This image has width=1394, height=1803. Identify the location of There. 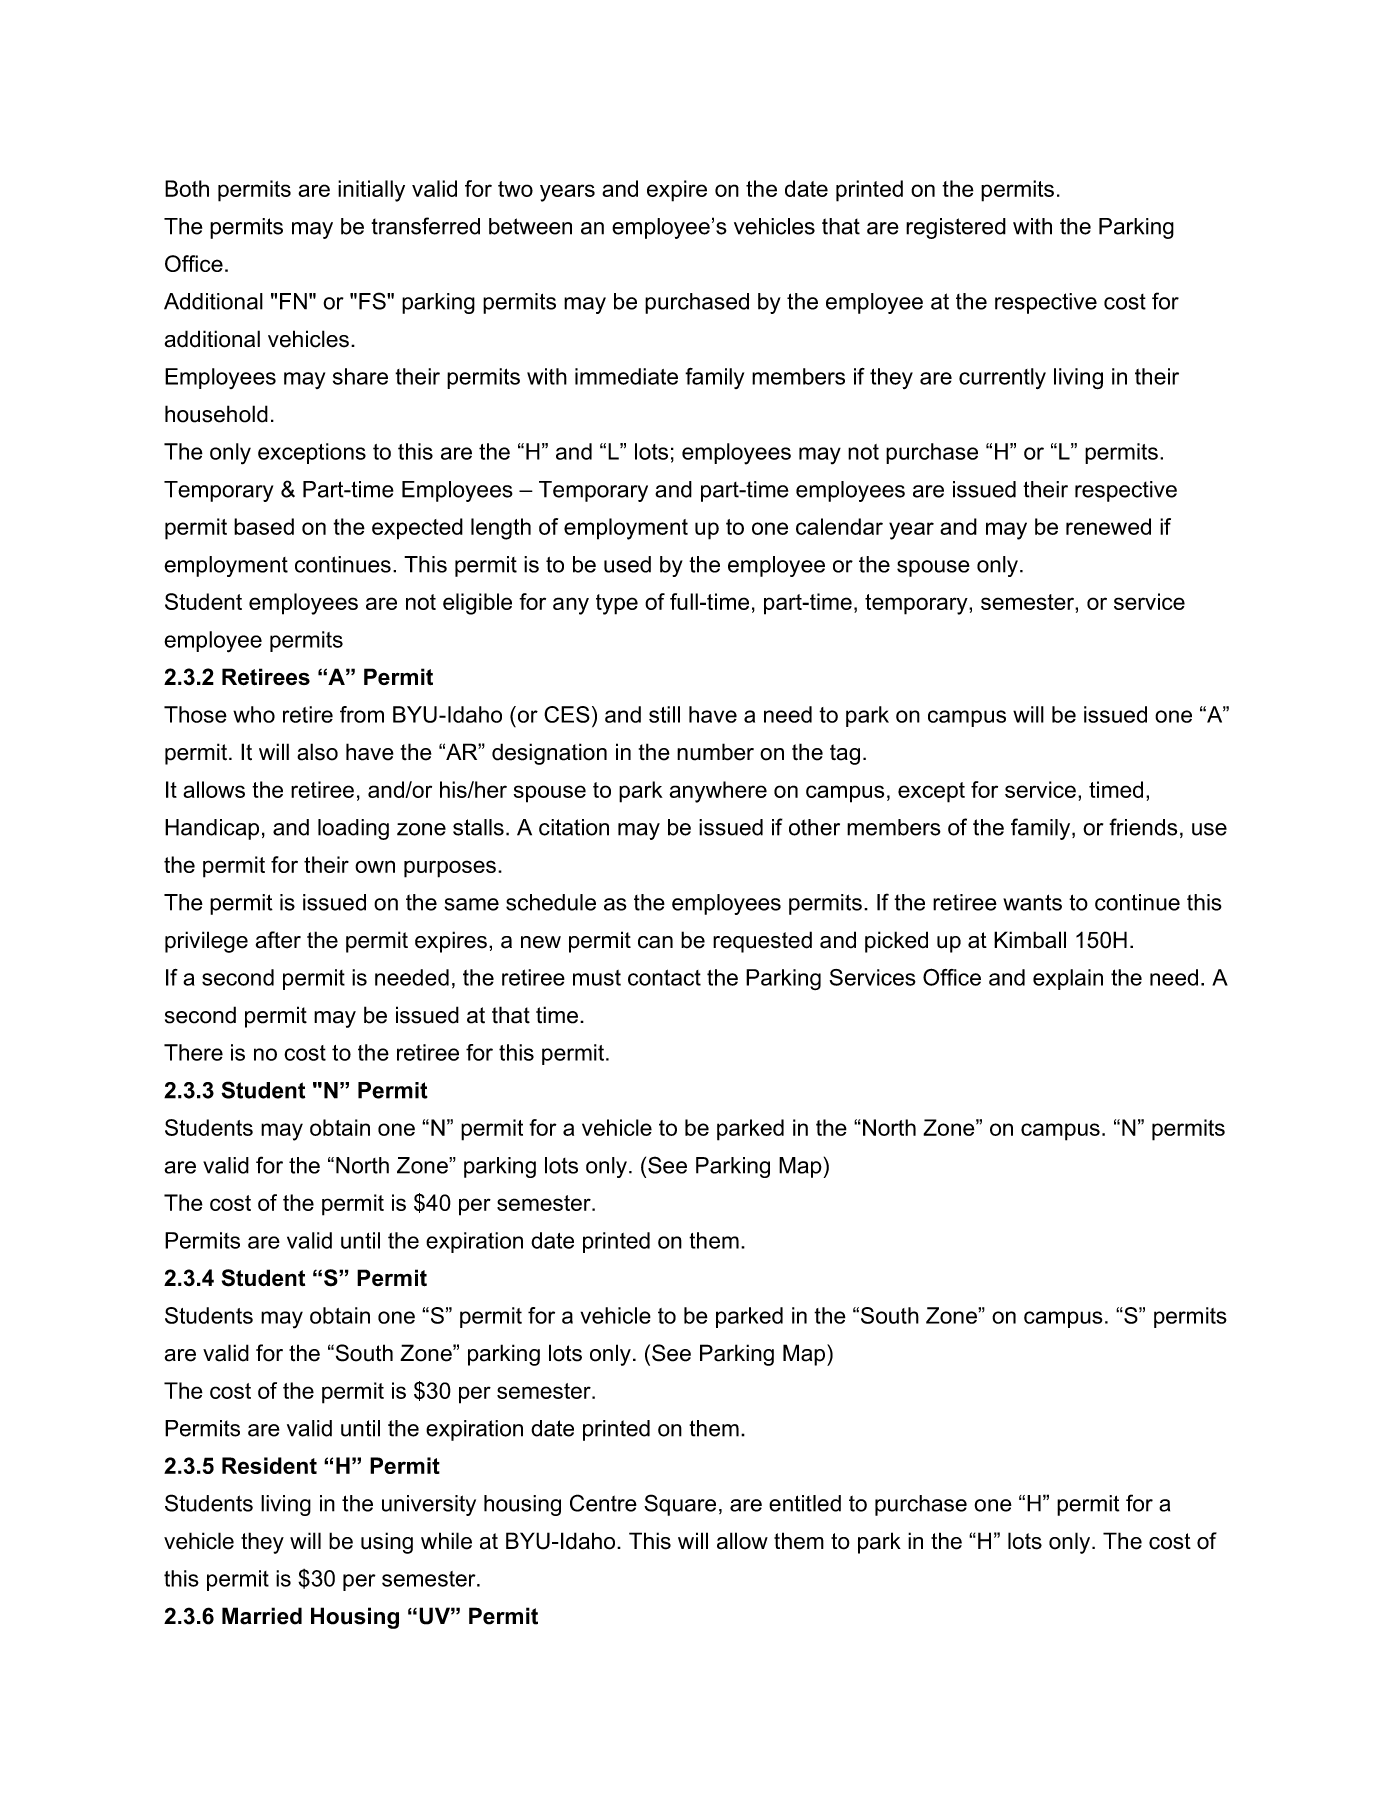
(193, 1052).
